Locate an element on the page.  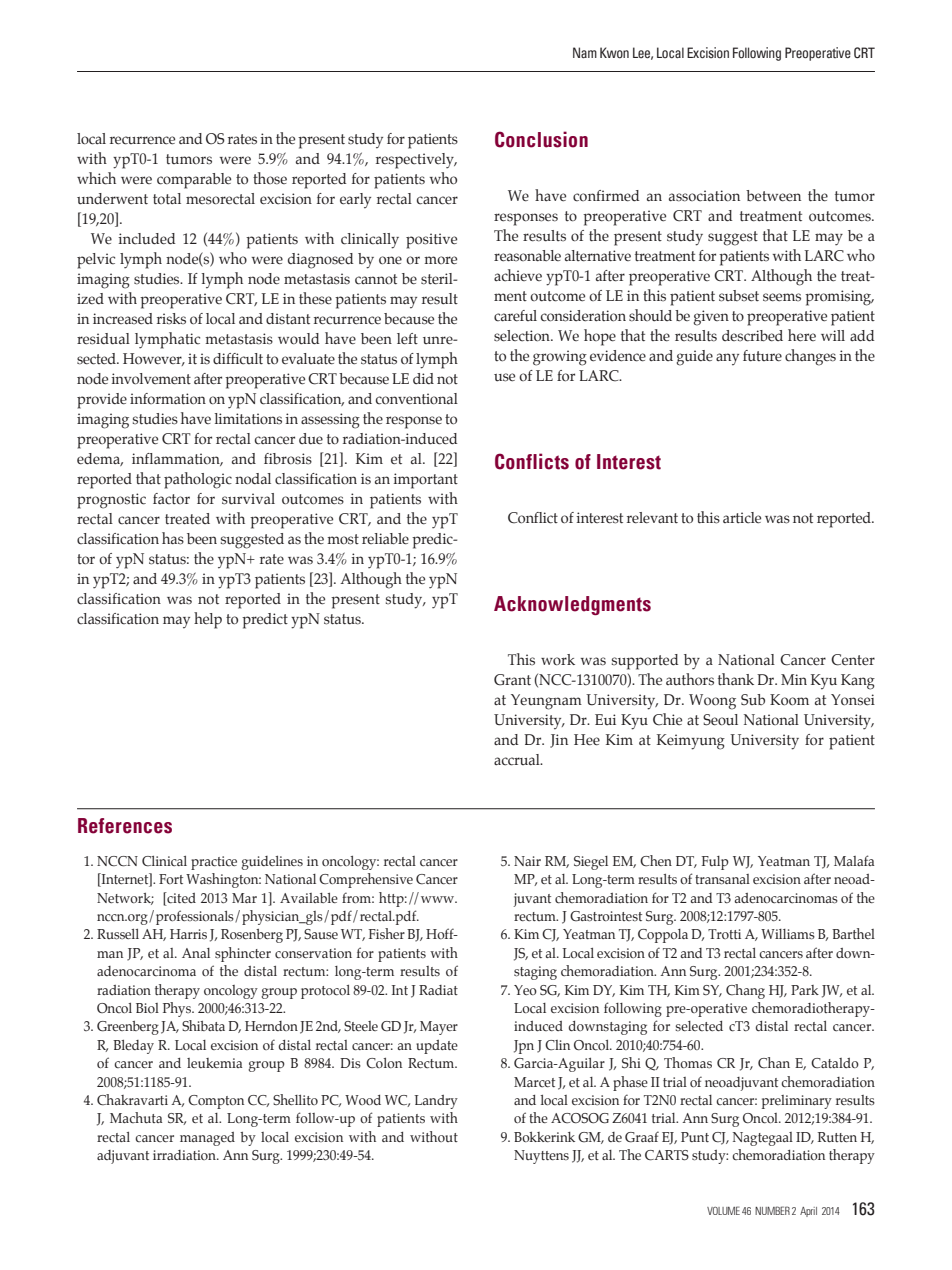
pathologic is located at coordinates (198, 480).
